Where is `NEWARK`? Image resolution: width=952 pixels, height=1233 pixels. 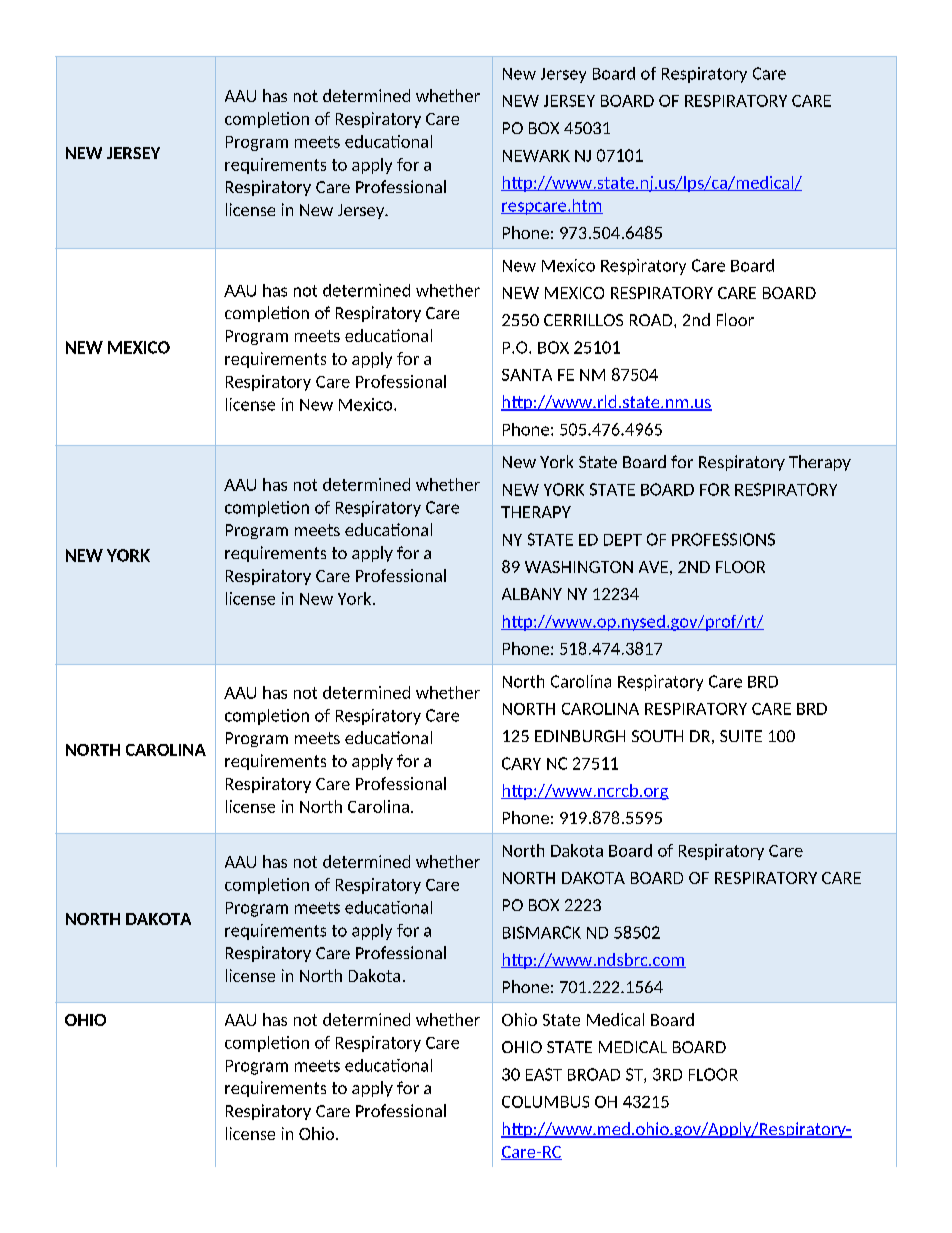
NEWARK is located at coordinates (536, 156).
